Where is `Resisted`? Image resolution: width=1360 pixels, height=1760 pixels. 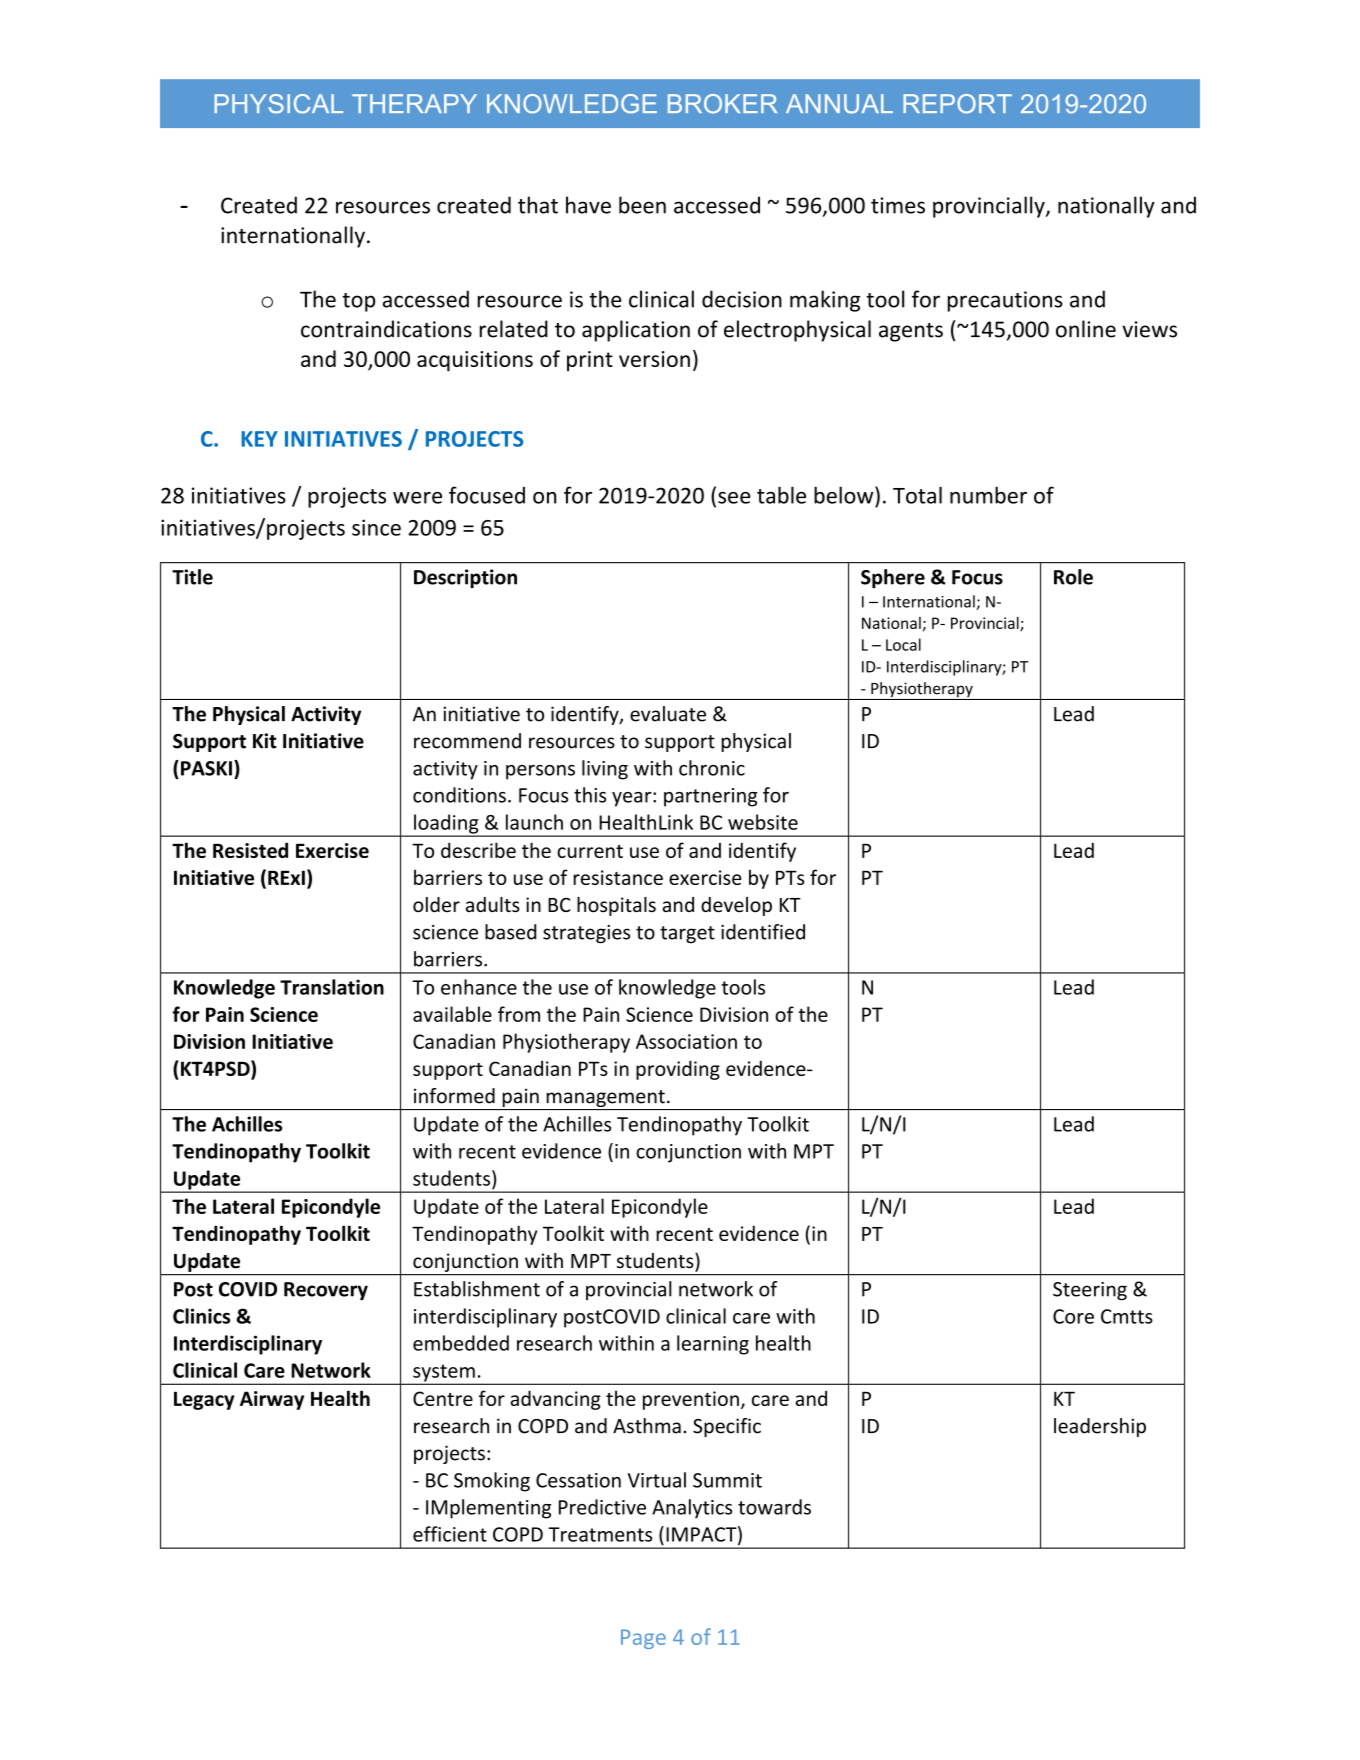 Resisted is located at coordinates (250, 850).
